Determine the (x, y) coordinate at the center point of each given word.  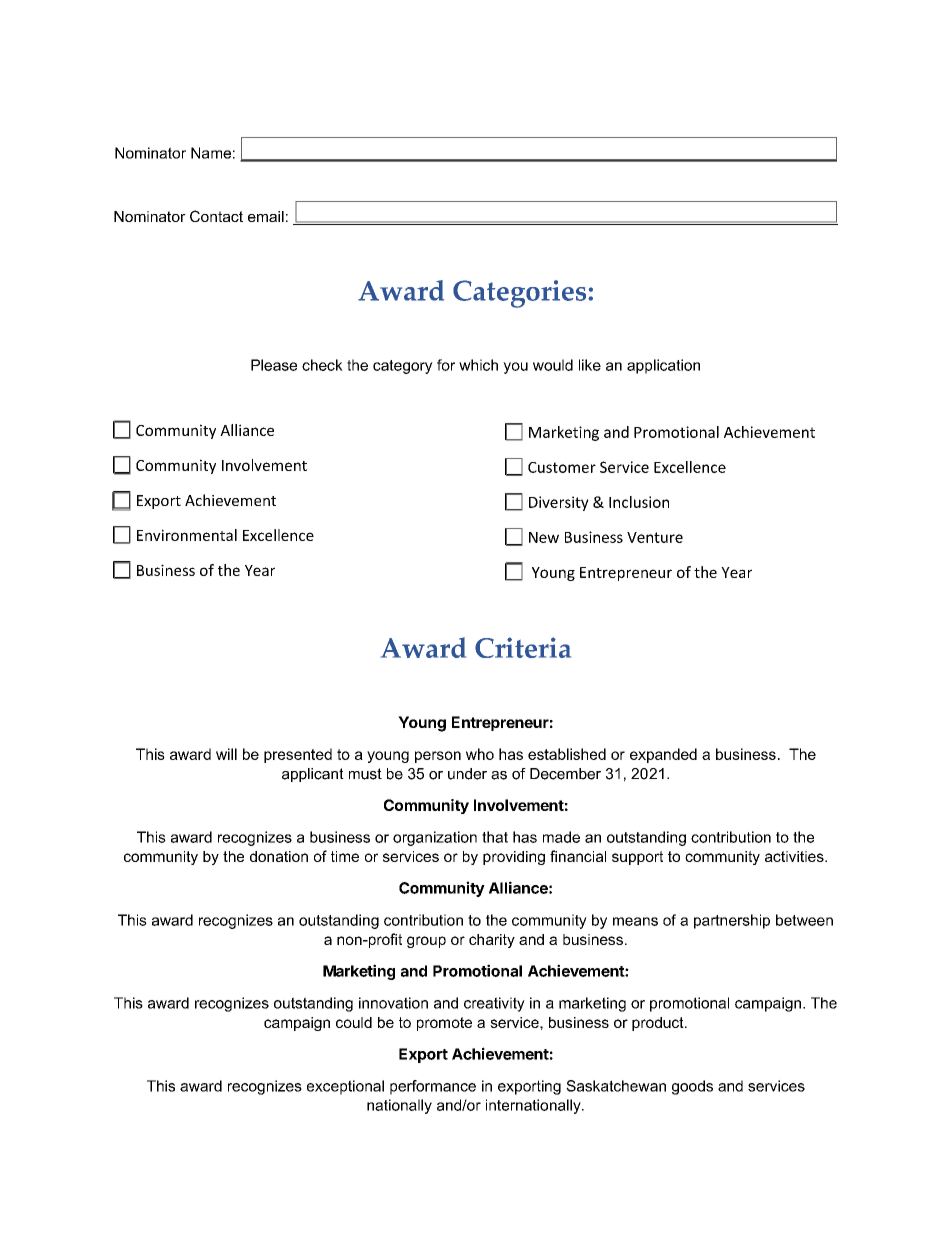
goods (692, 1087)
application (663, 366)
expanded (663, 755)
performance (433, 1087)
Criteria (523, 647)
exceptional (345, 1087)
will (226, 754)
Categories (521, 294)
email (266, 216)
